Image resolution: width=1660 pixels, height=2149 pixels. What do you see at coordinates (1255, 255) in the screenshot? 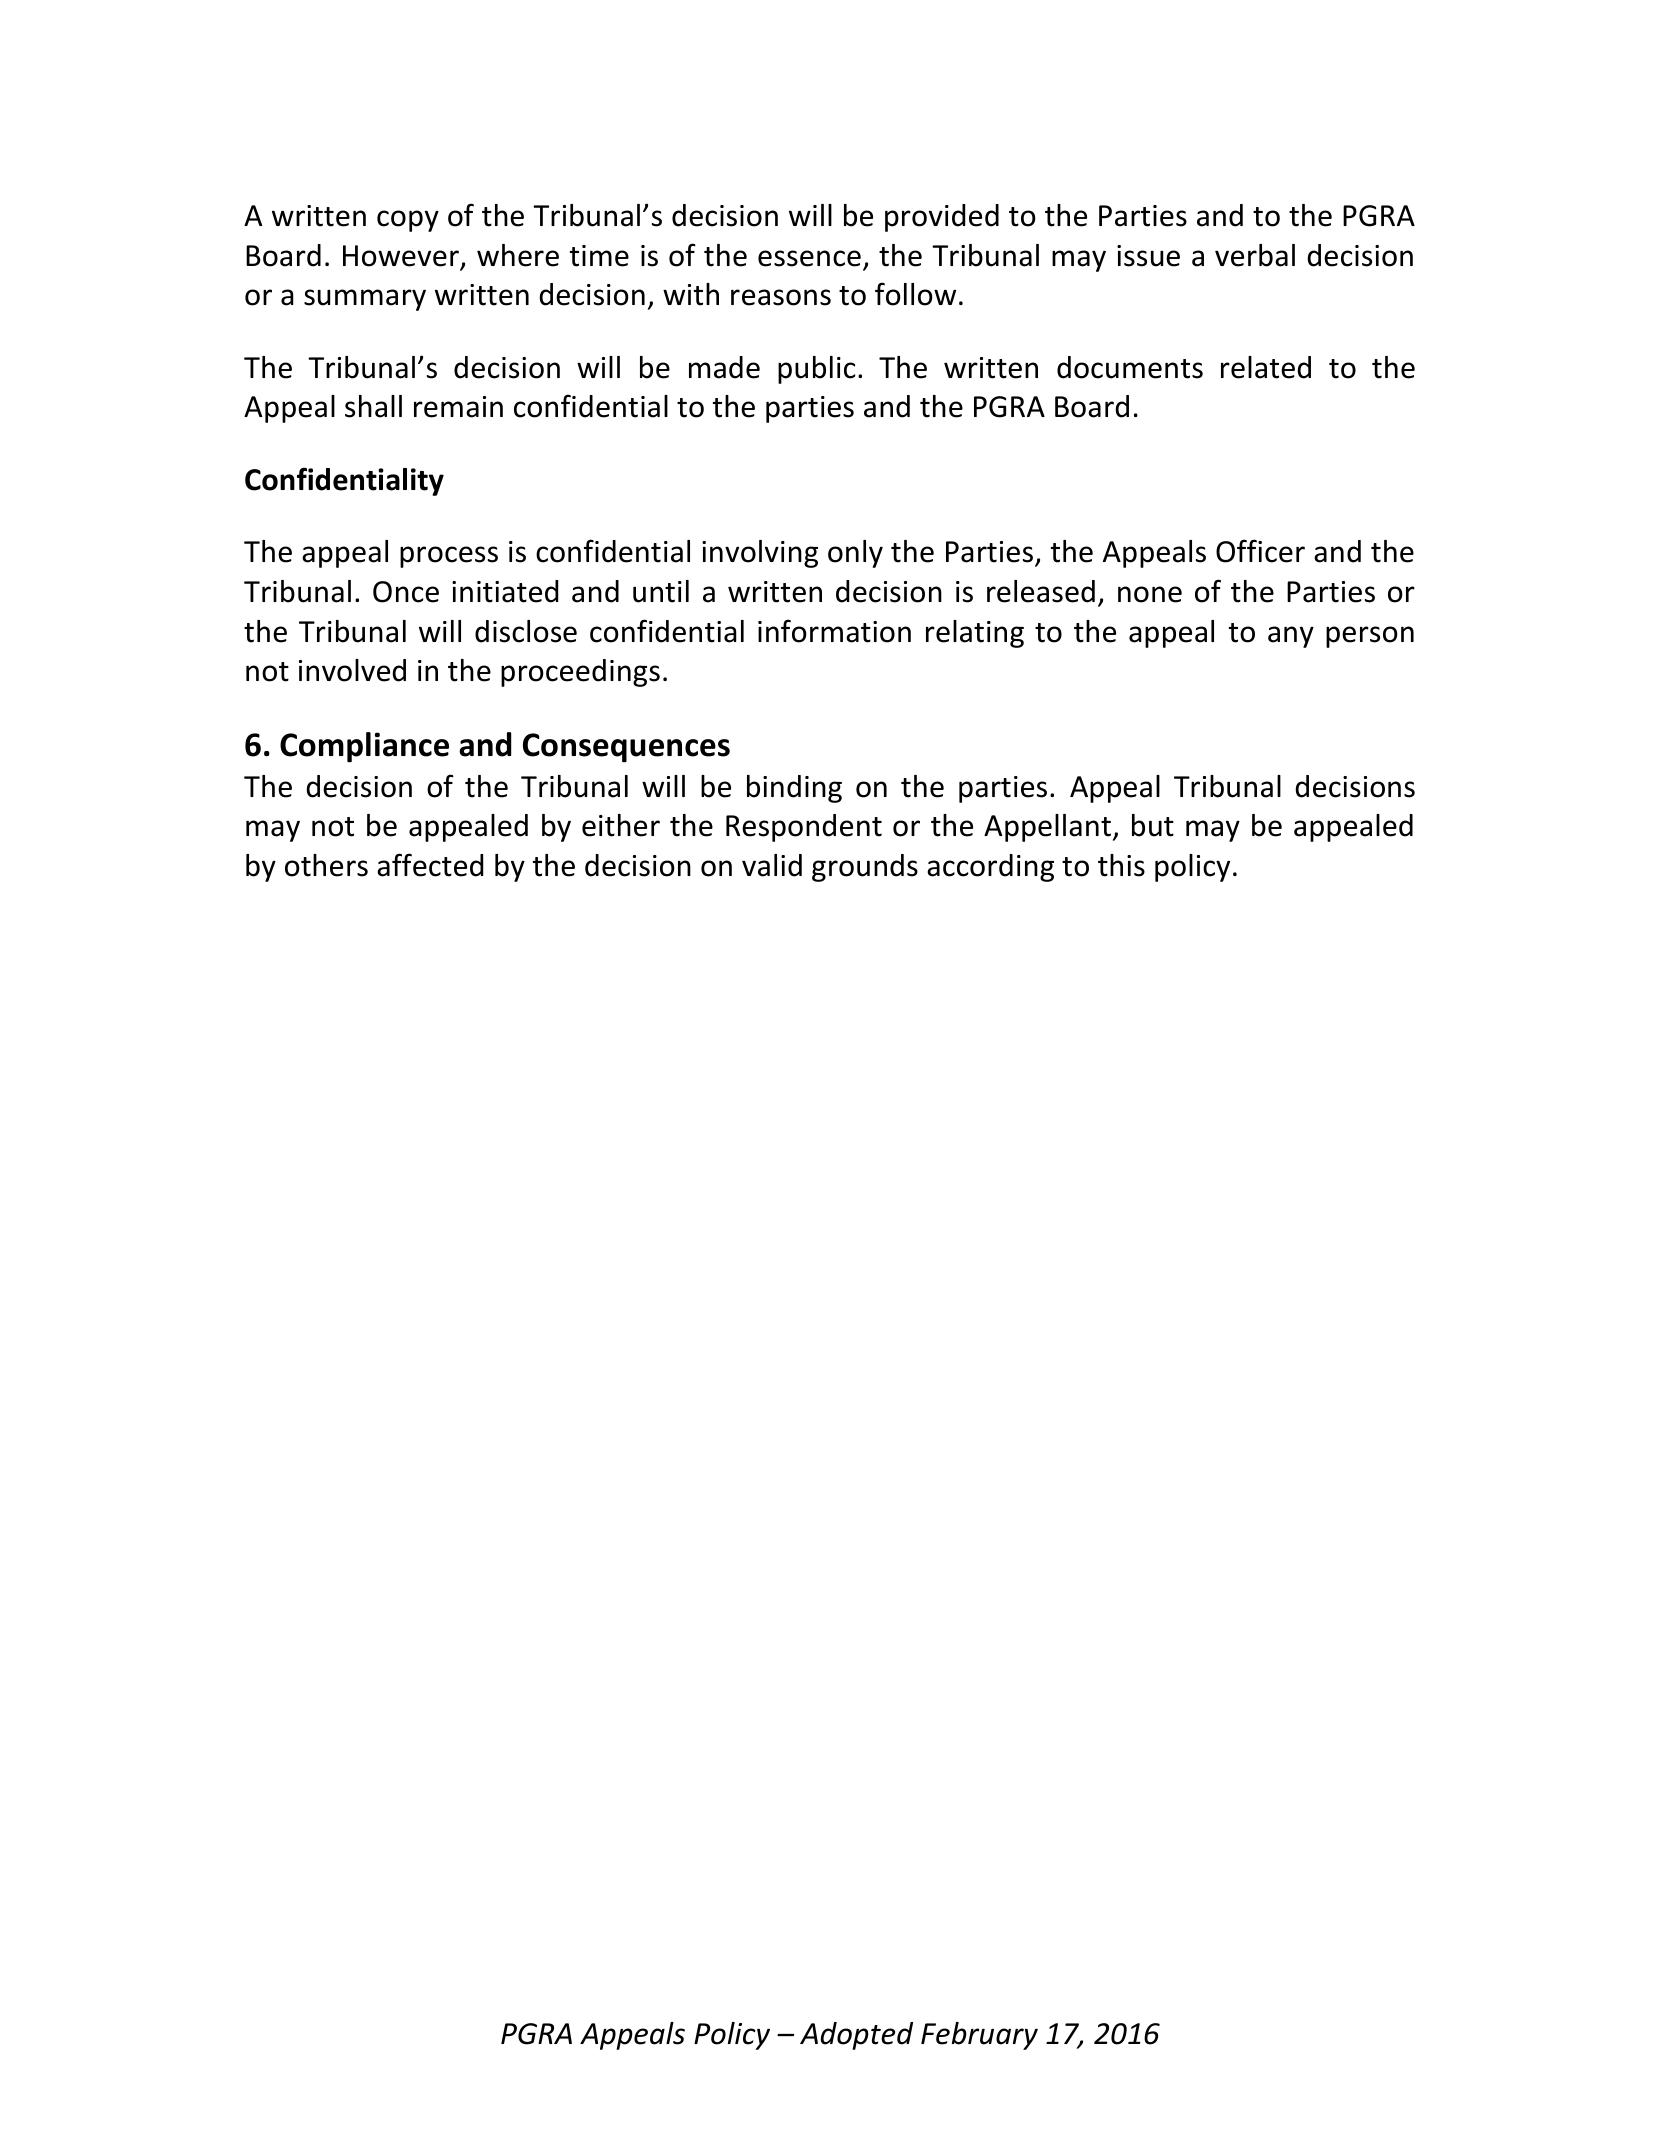
I see `verbal` at bounding box center [1255, 255].
